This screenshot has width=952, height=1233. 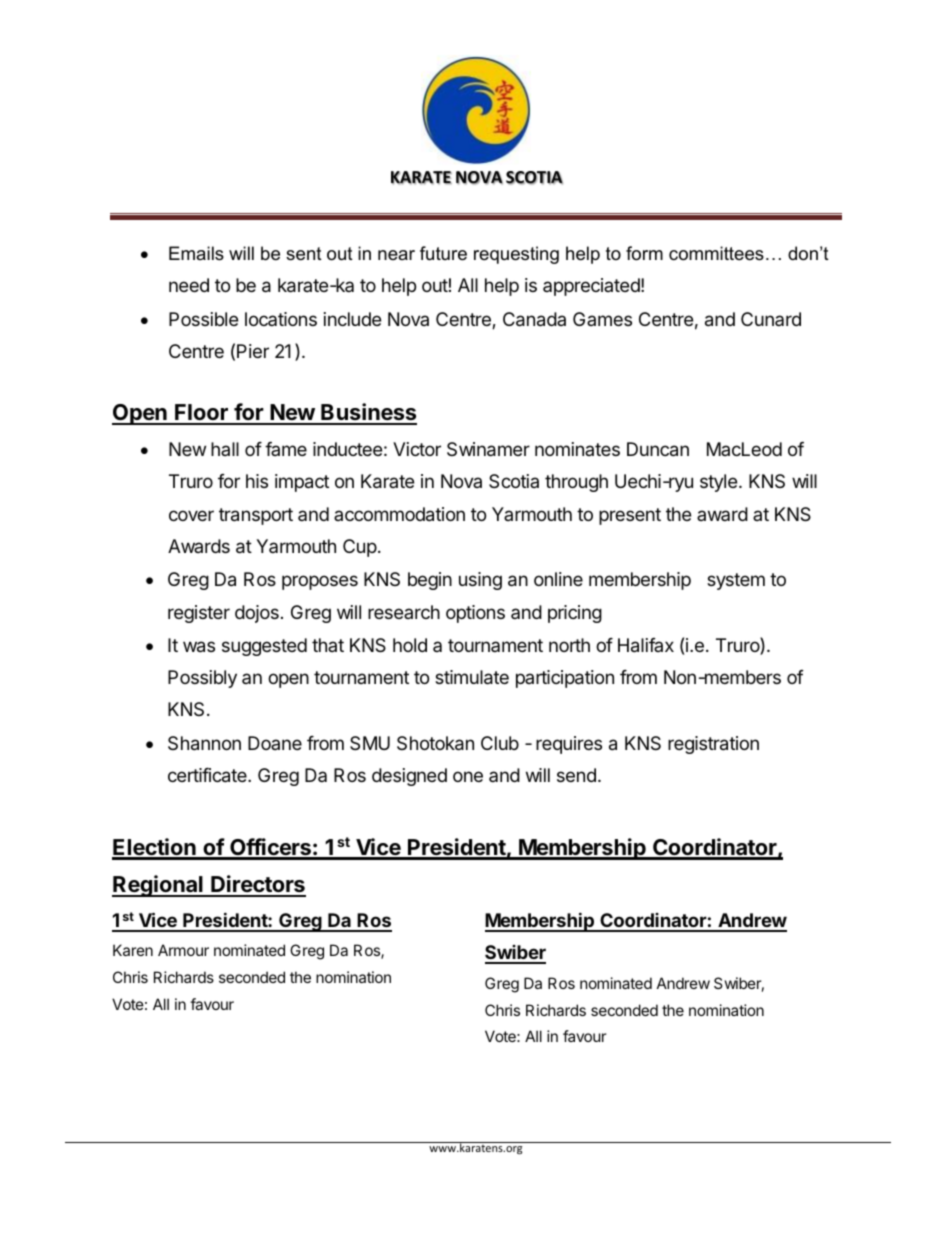 What do you see at coordinates (644, 253) in the screenshot?
I see `form` at bounding box center [644, 253].
